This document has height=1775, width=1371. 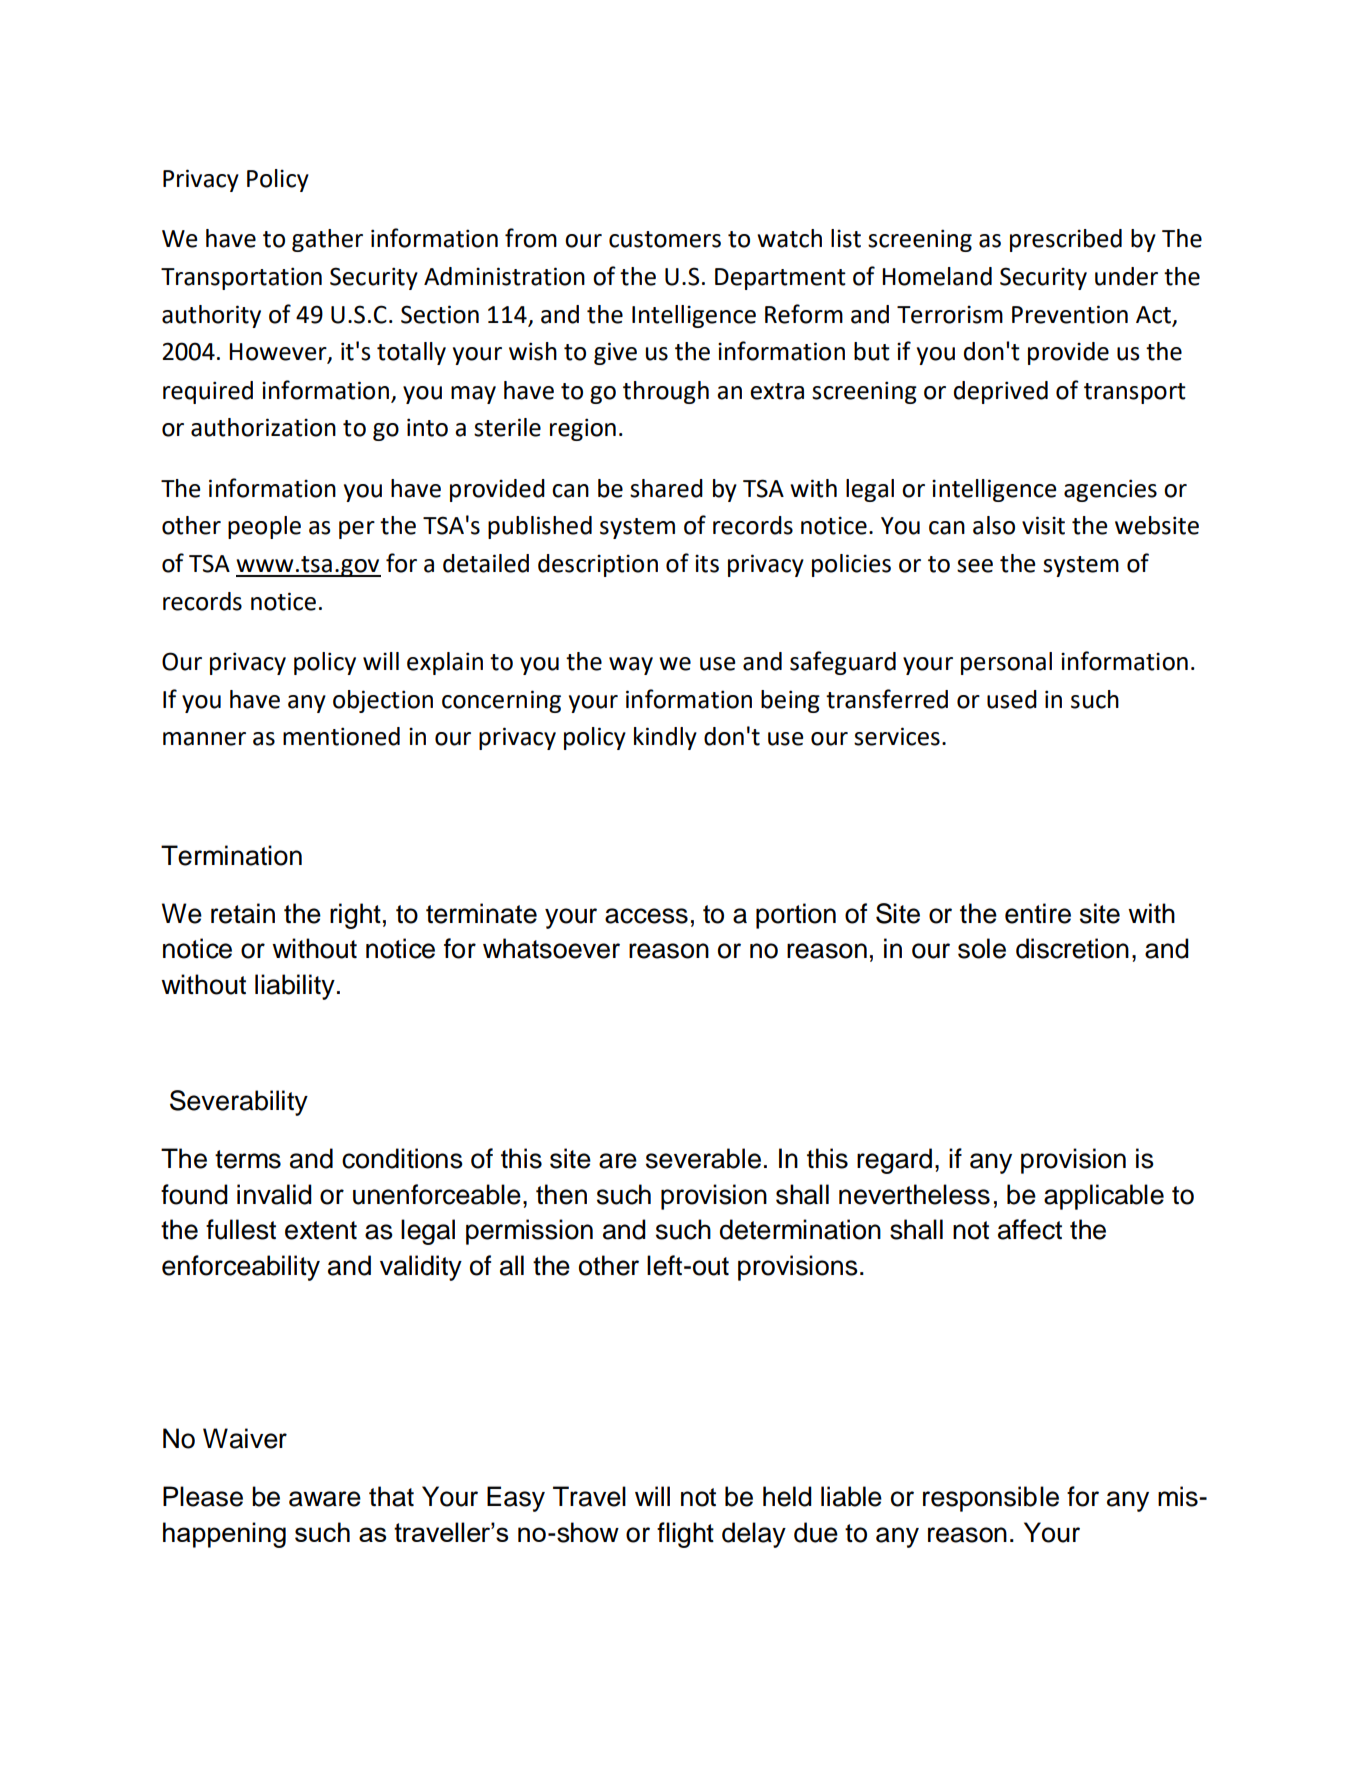 I want to click on flight, so click(x=685, y=1535).
